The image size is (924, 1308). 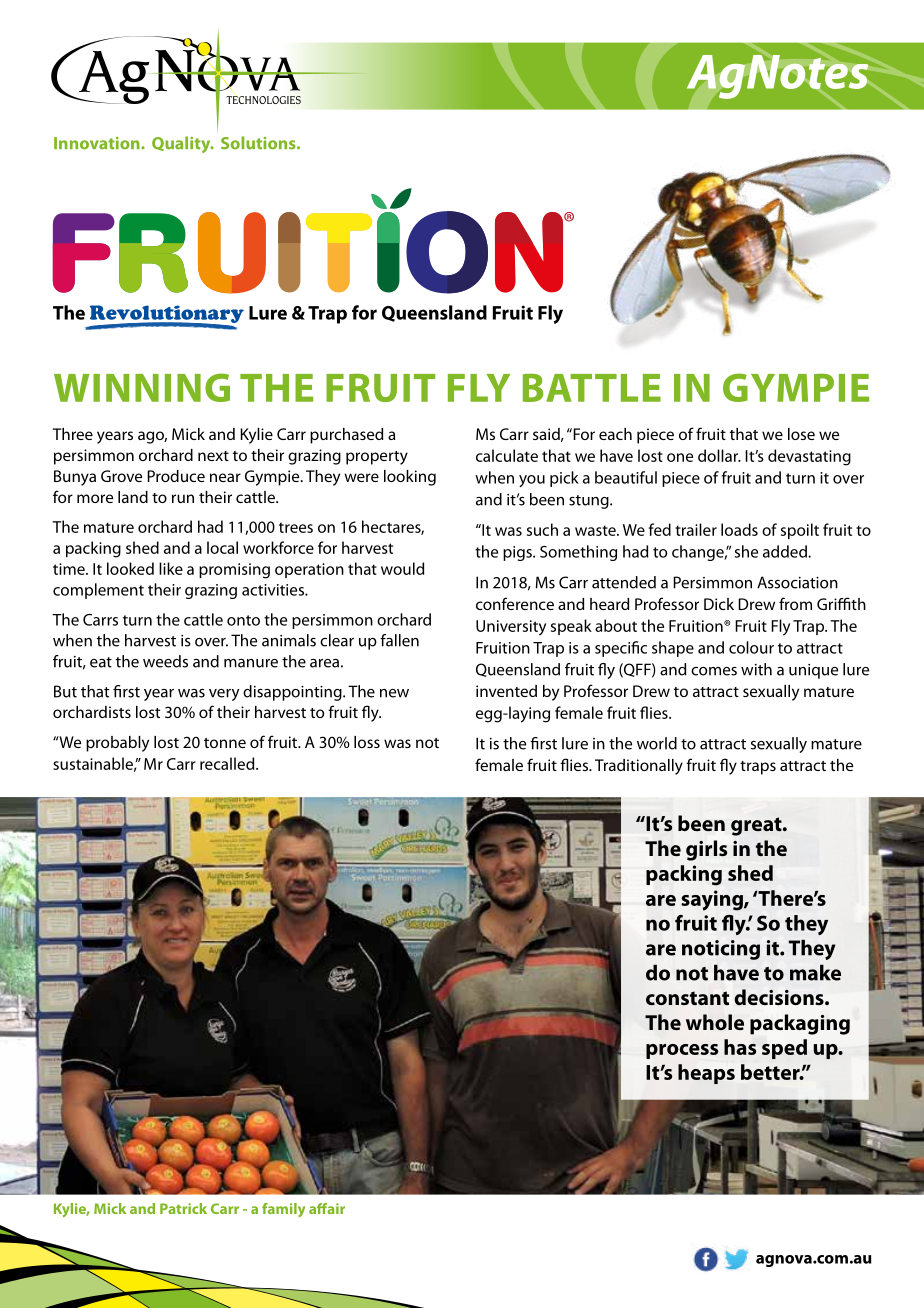 What do you see at coordinates (706, 1074) in the image?
I see `heaps` at bounding box center [706, 1074].
